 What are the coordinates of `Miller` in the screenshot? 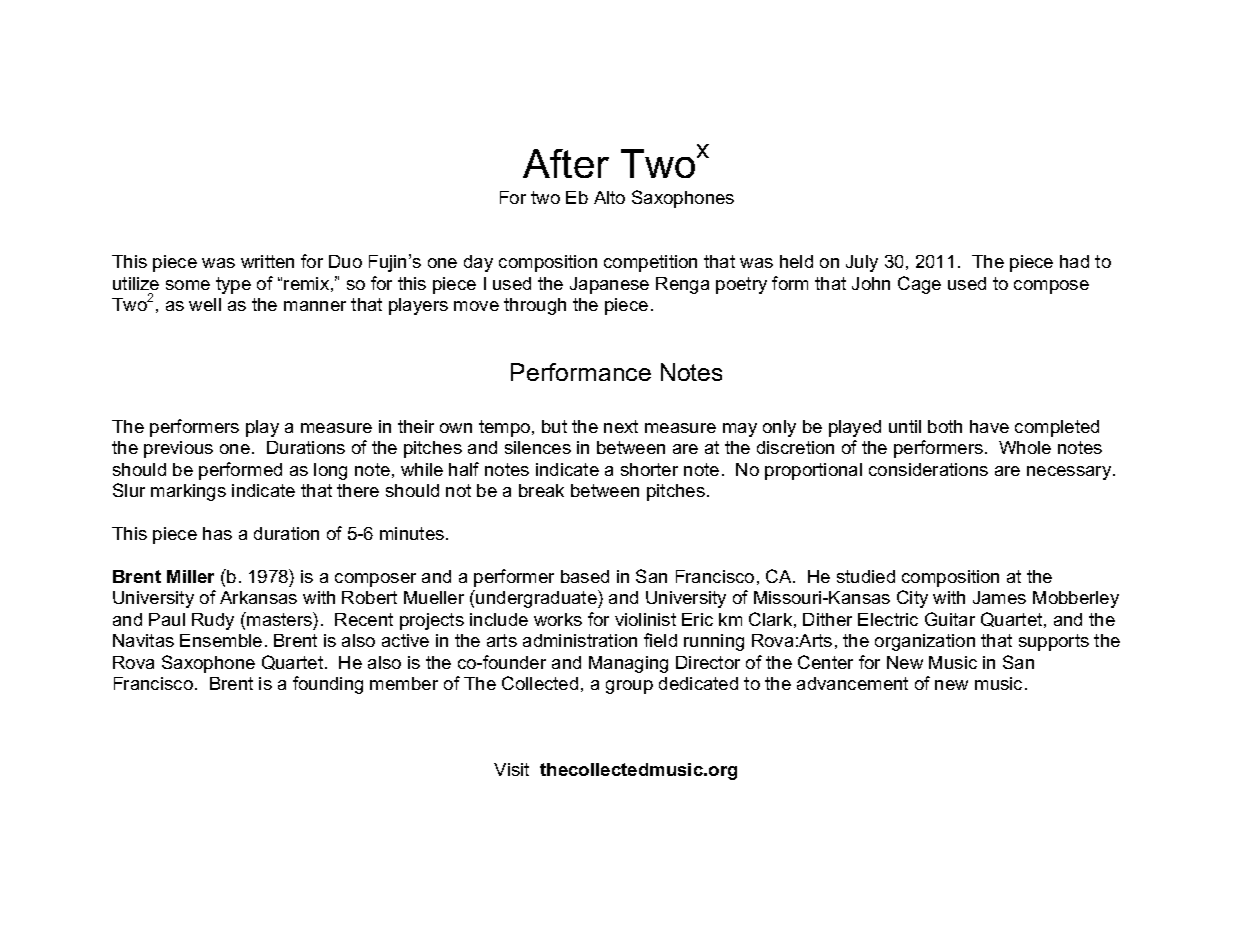 It's located at (190, 576).
